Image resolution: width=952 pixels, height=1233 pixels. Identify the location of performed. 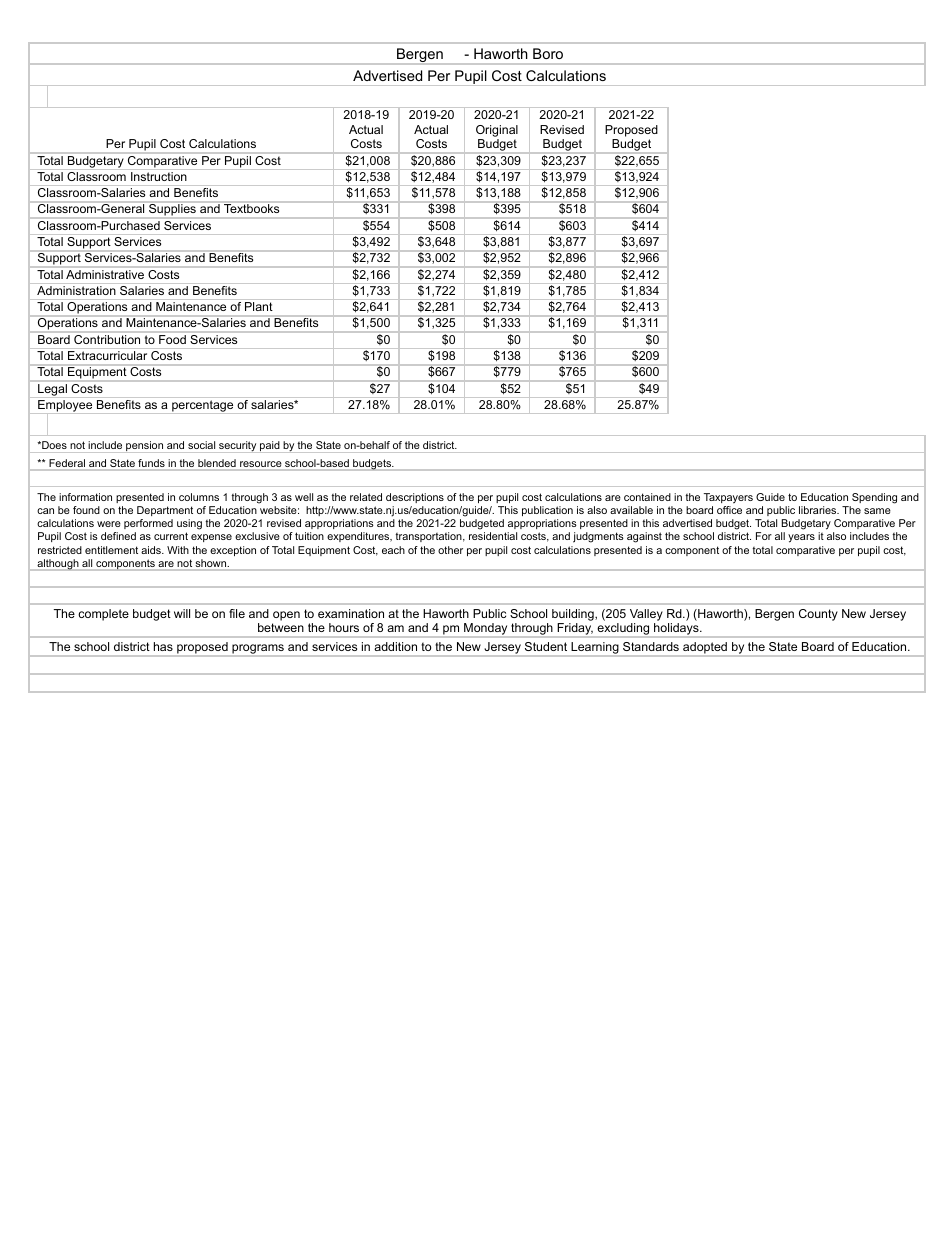
(148, 524).
